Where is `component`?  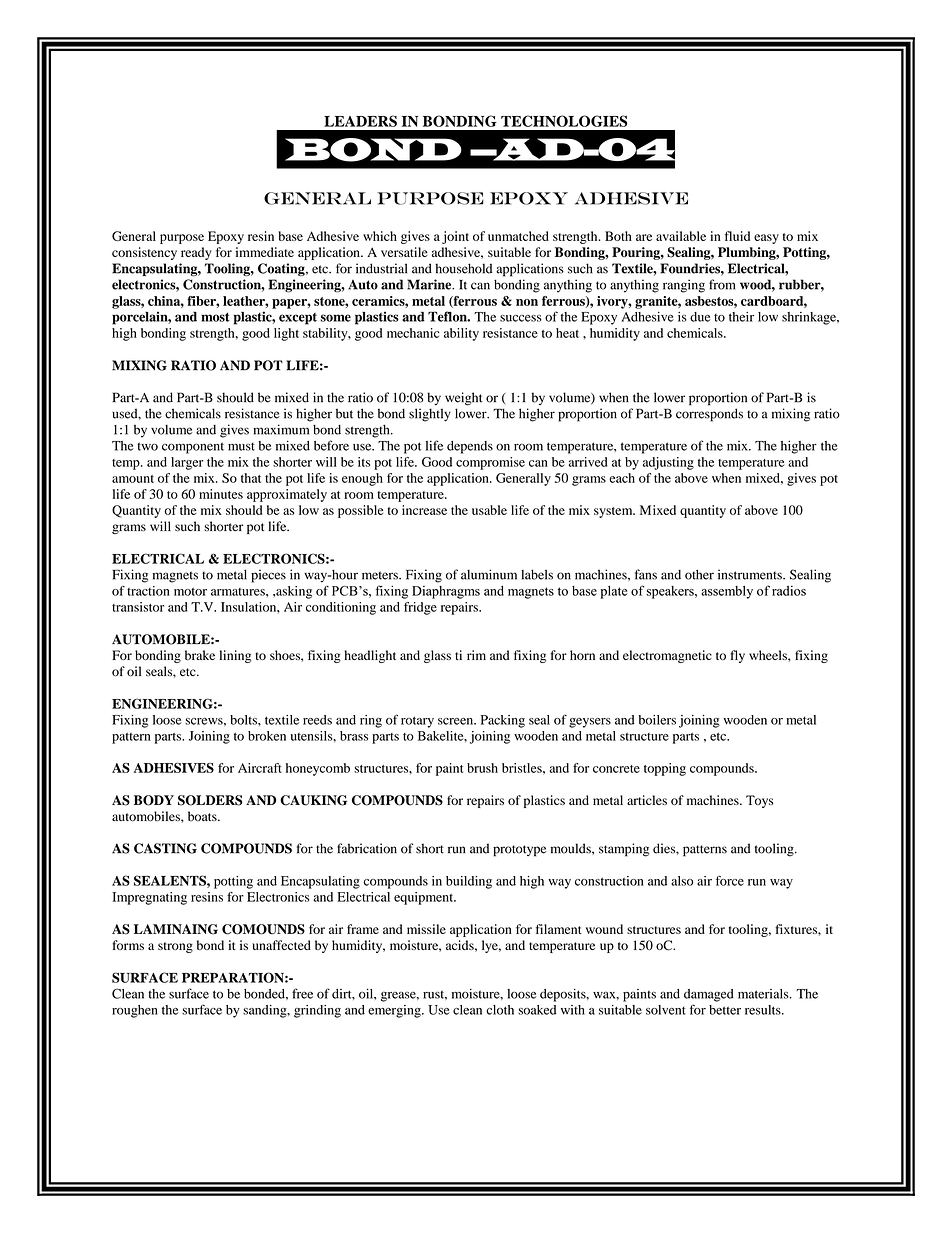 component is located at coordinates (193, 448).
